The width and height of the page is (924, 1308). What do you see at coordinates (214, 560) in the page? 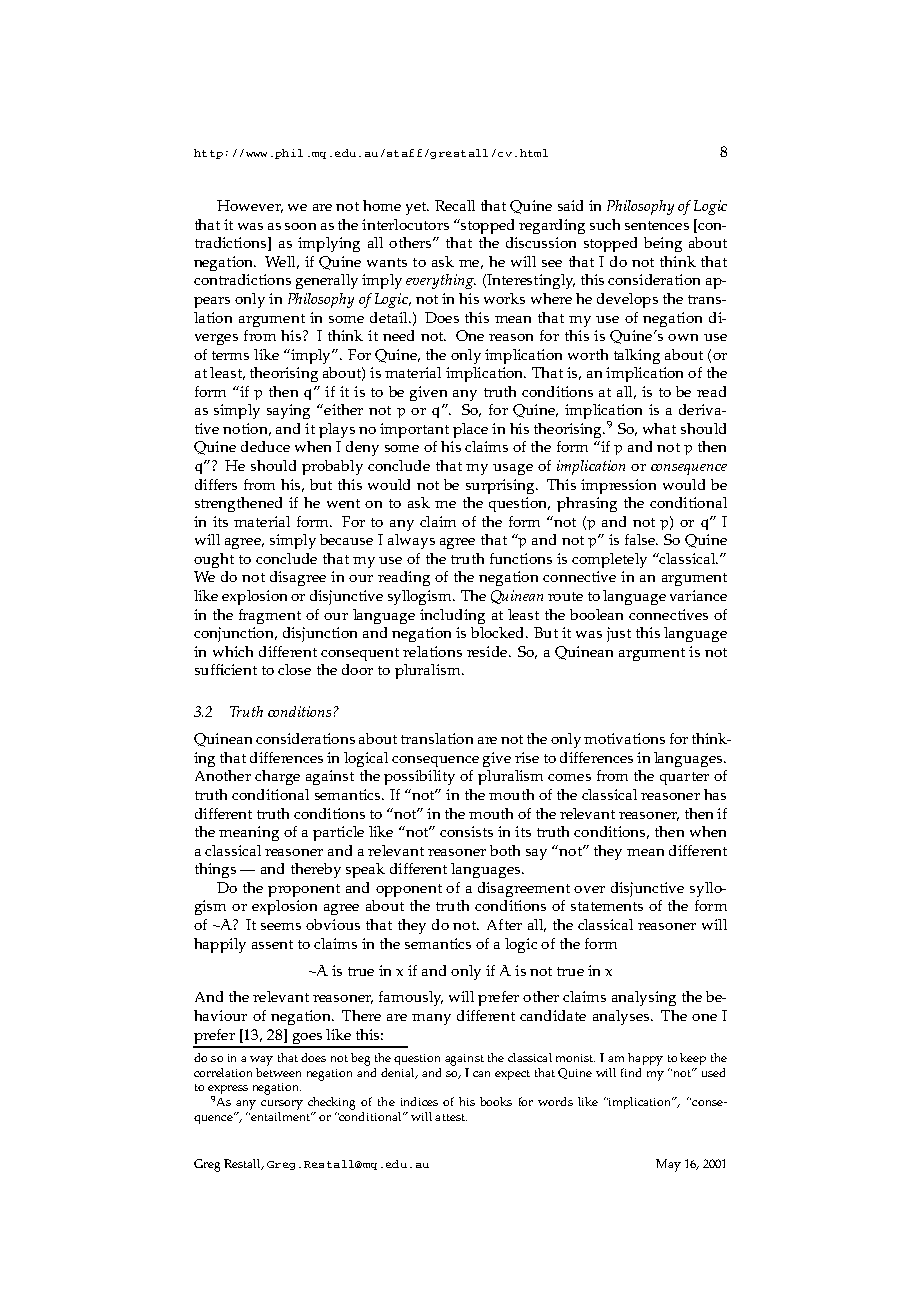
I see `ought` at bounding box center [214, 560].
